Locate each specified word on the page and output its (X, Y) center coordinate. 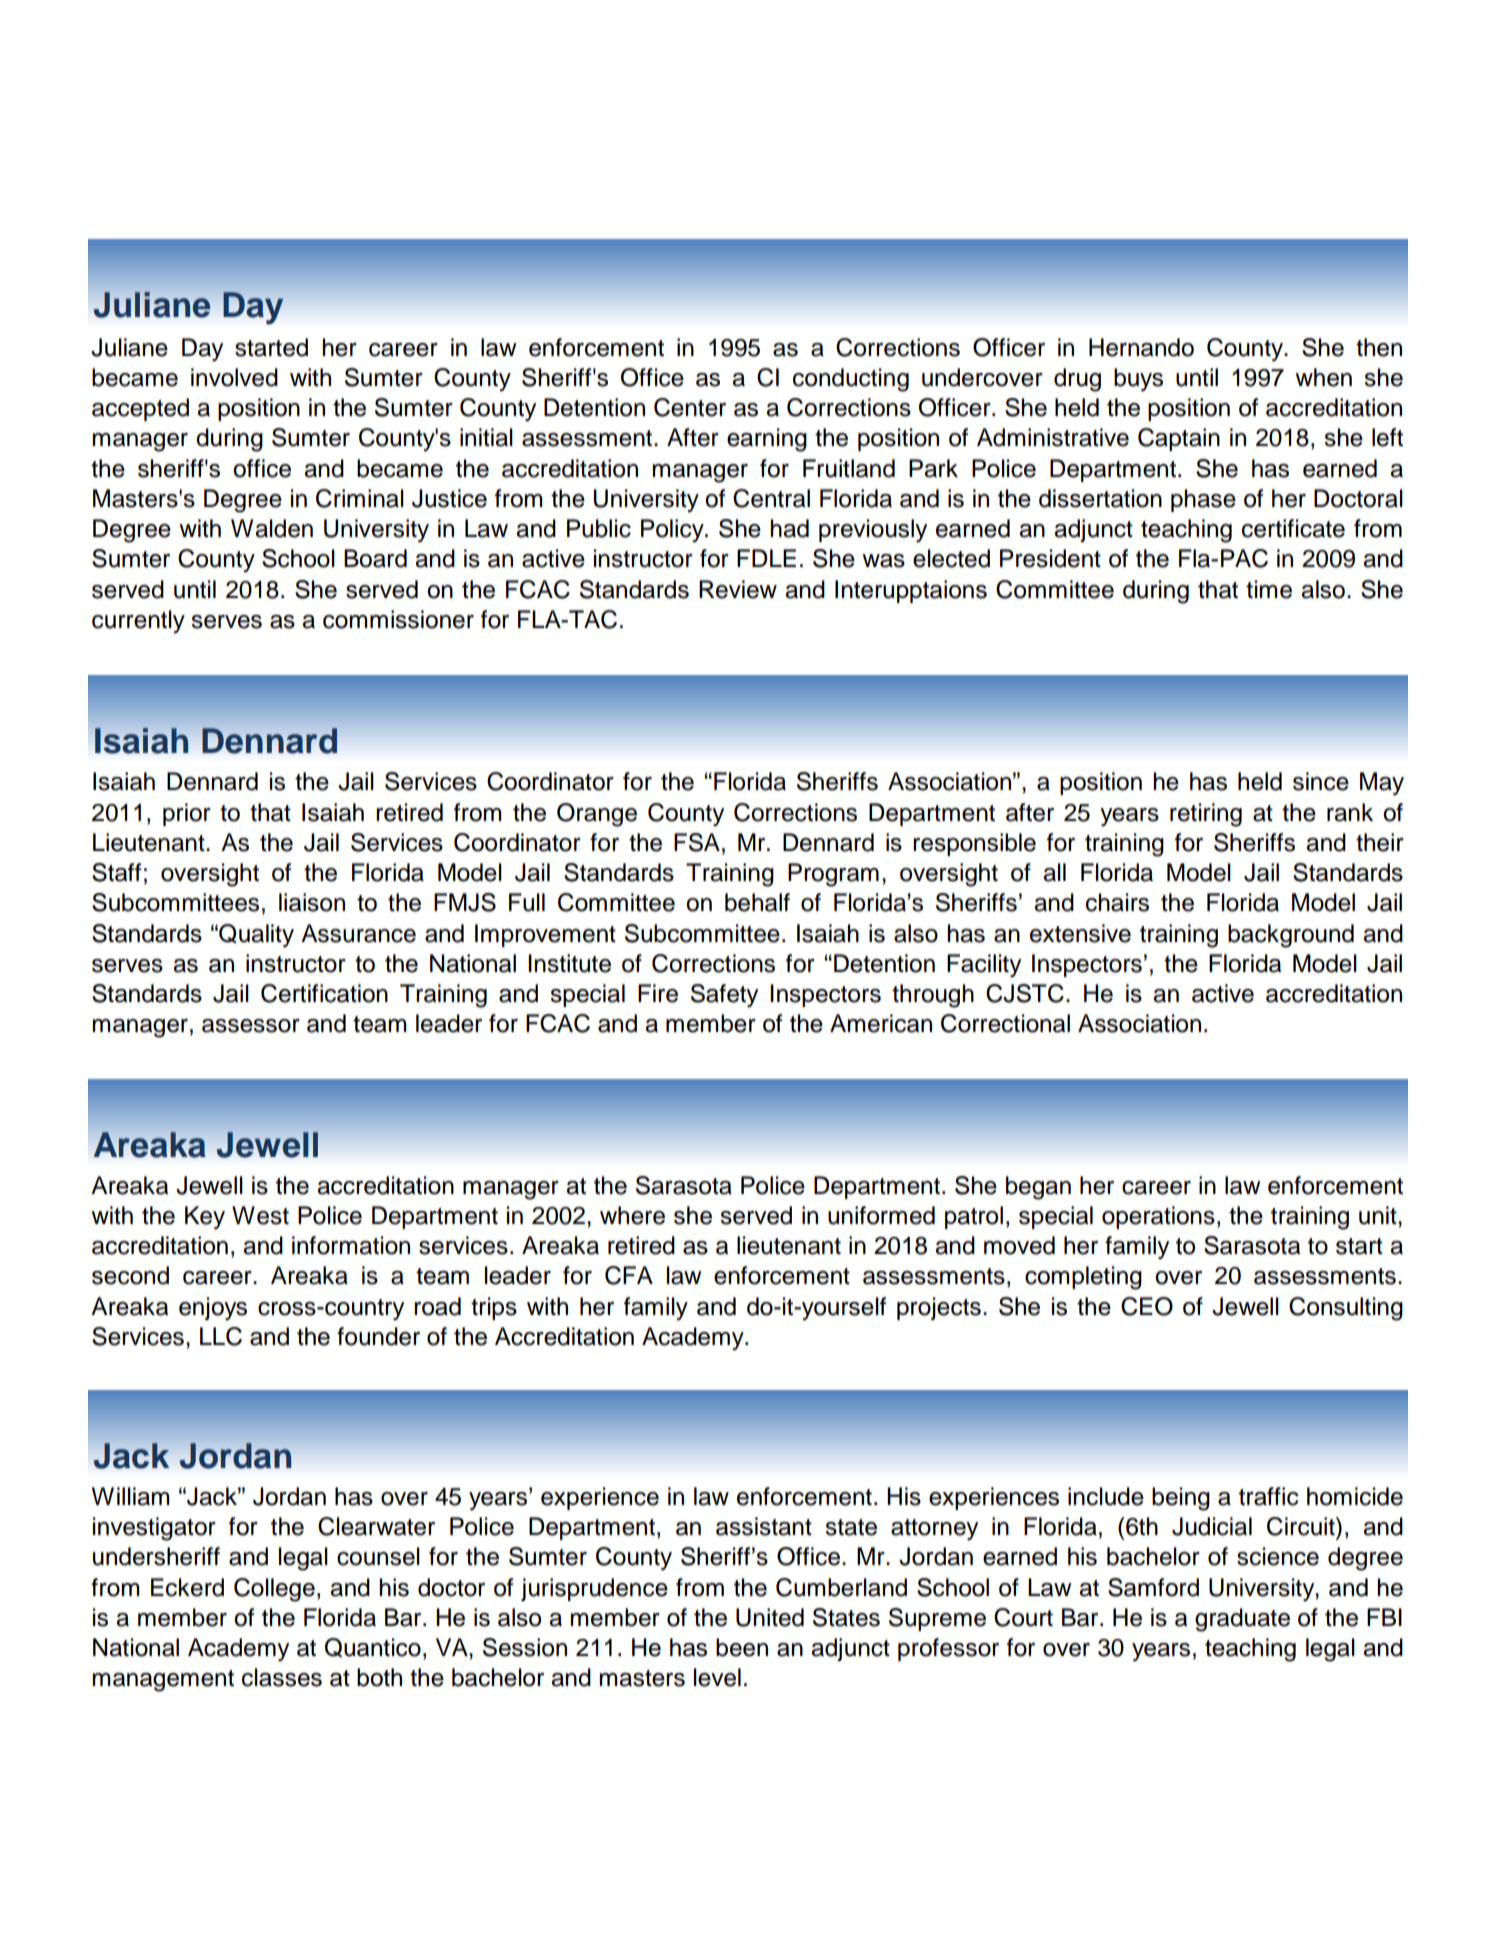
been (742, 1647)
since (1321, 781)
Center (690, 407)
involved (234, 377)
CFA (629, 1275)
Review (738, 589)
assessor (251, 1026)
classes (282, 1677)
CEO (1147, 1306)
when (1323, 377)
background (1291, 936)
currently (138, 621)
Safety (724, 996)
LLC (221, 1336)
